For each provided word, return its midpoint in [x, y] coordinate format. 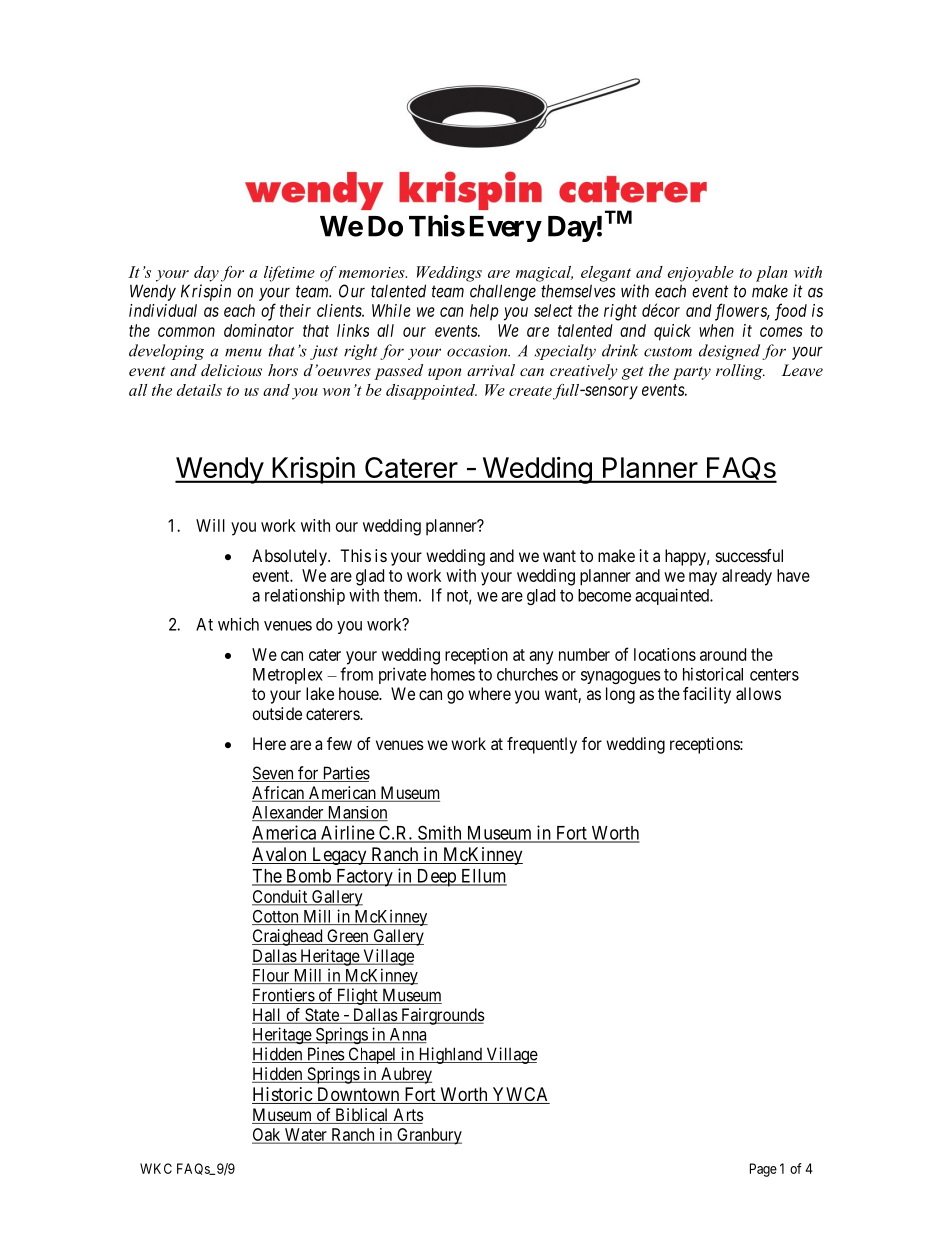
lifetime [289, 274]
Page [763, 1170]
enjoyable [701, 274]
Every [505, 229]
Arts [407, 1116]
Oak [267, 1136]
